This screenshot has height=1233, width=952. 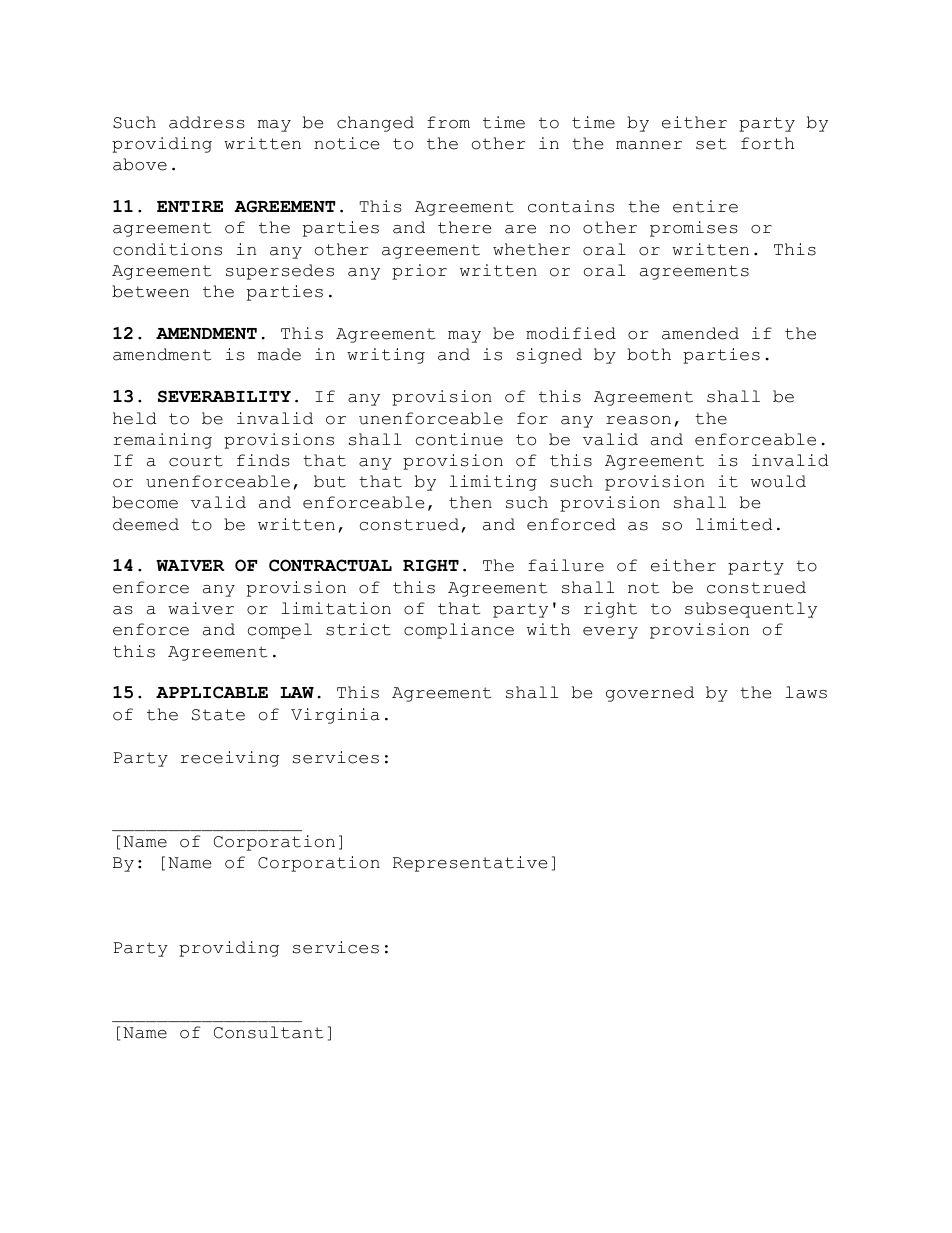 What do you see at coordinates (448, 122) in the screenshot?
I see `from` at bounding box center [448, 122].
